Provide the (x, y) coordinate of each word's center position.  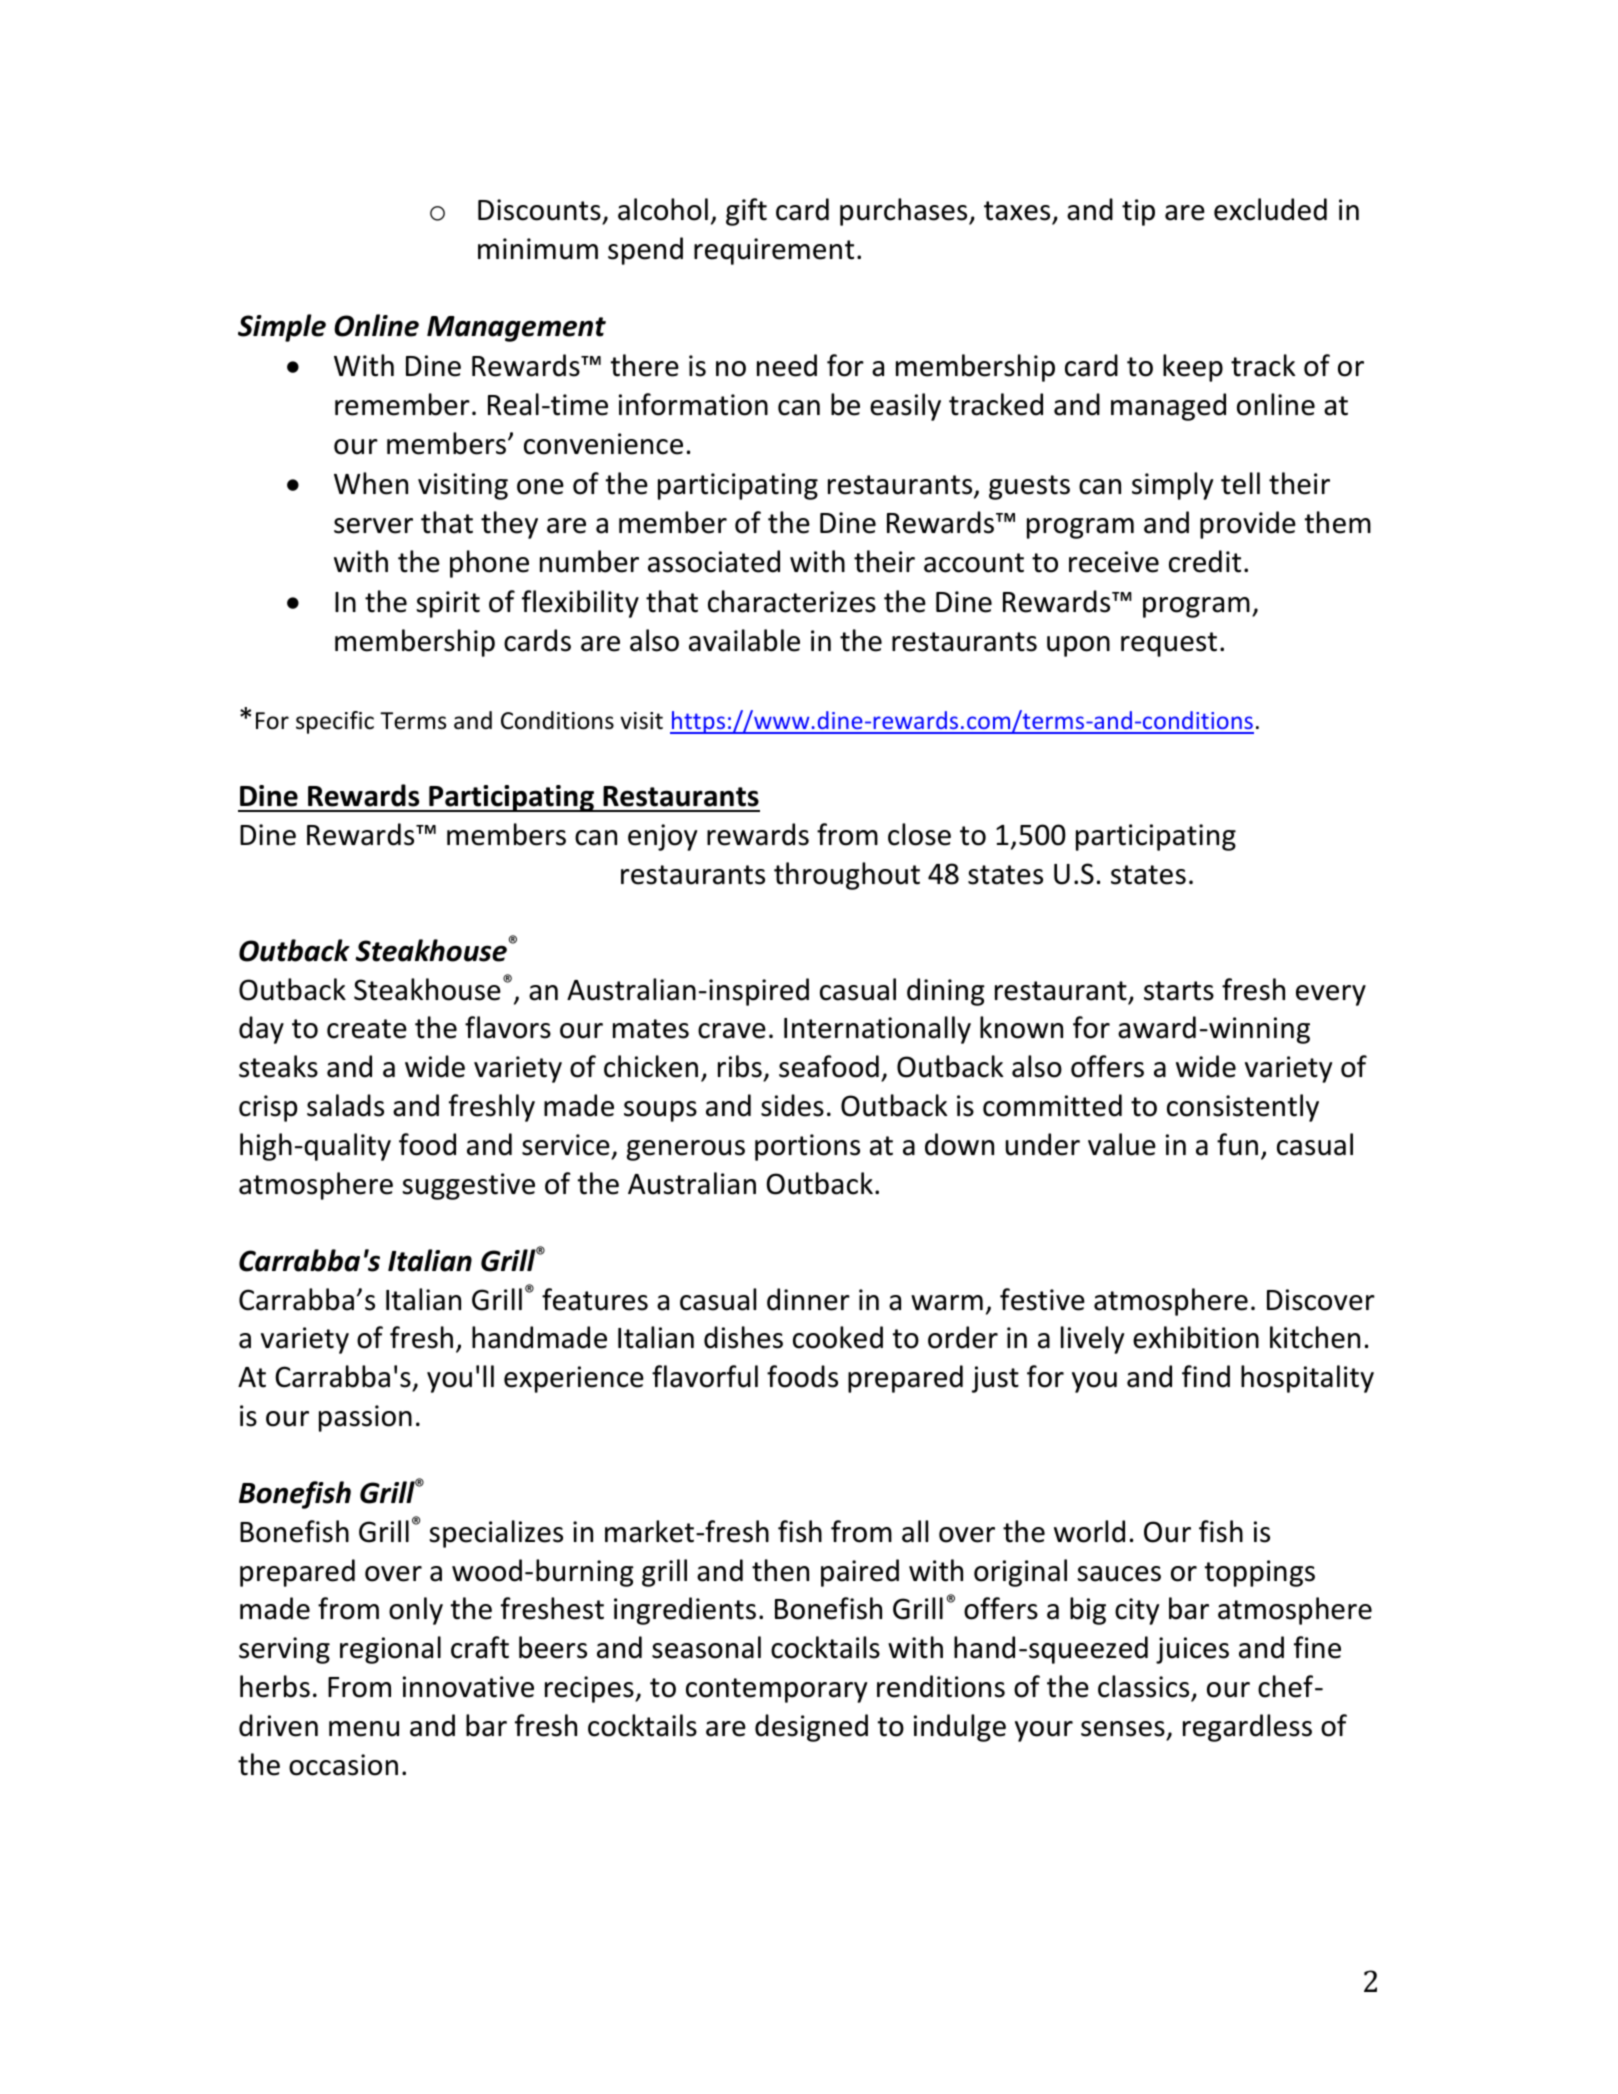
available (744, 640)
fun (1237, 1144)
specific (335, 722)
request (1169, 644)
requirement (774, 251)
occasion (343, 1765)
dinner (808, 1299)
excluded (1270, 209)
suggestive (468, 1186)
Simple (282, 328)
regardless (1247, 1728)
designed (811, 1728)
